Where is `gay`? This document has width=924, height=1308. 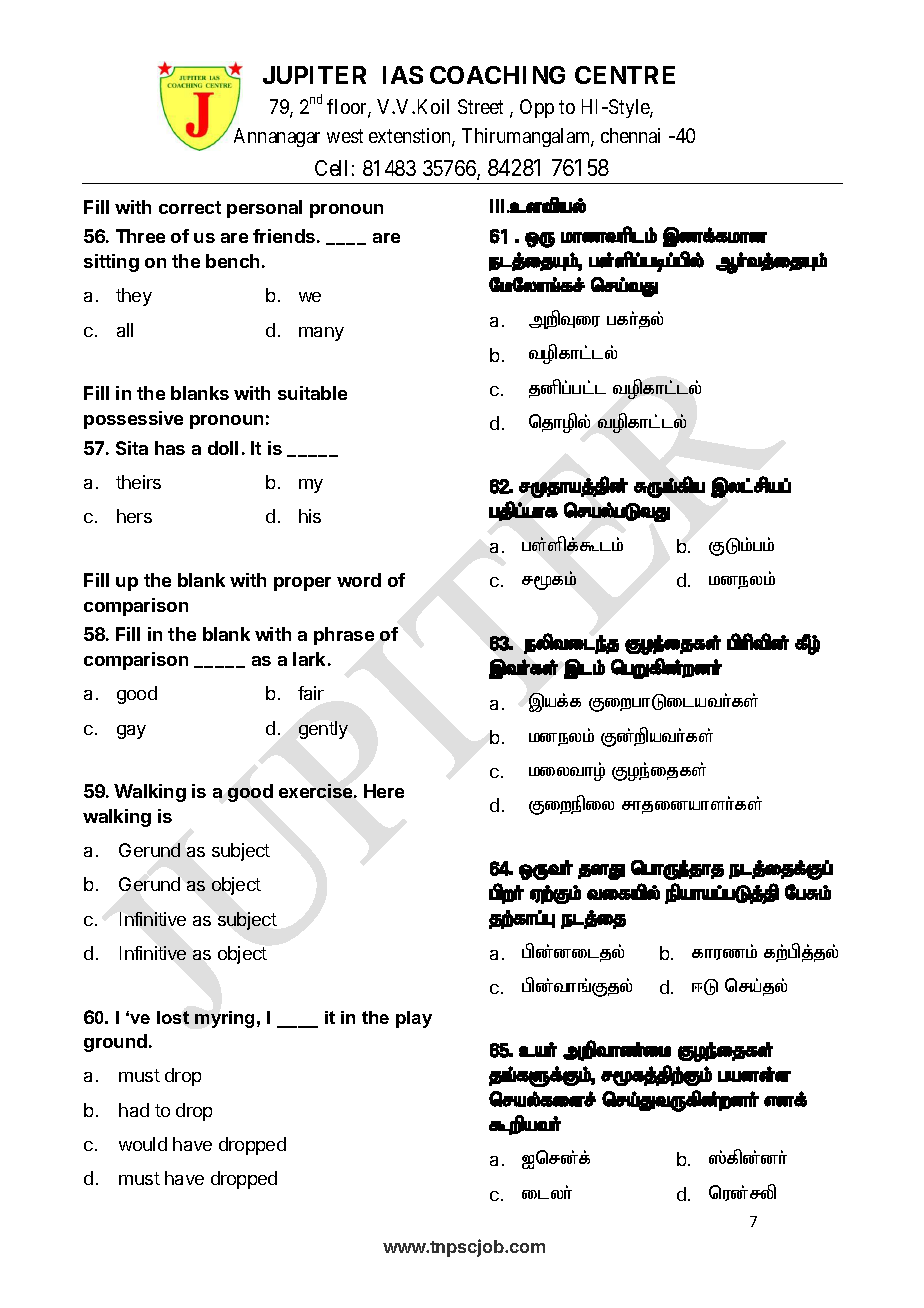
gay is located at coordinates (131, 732).
